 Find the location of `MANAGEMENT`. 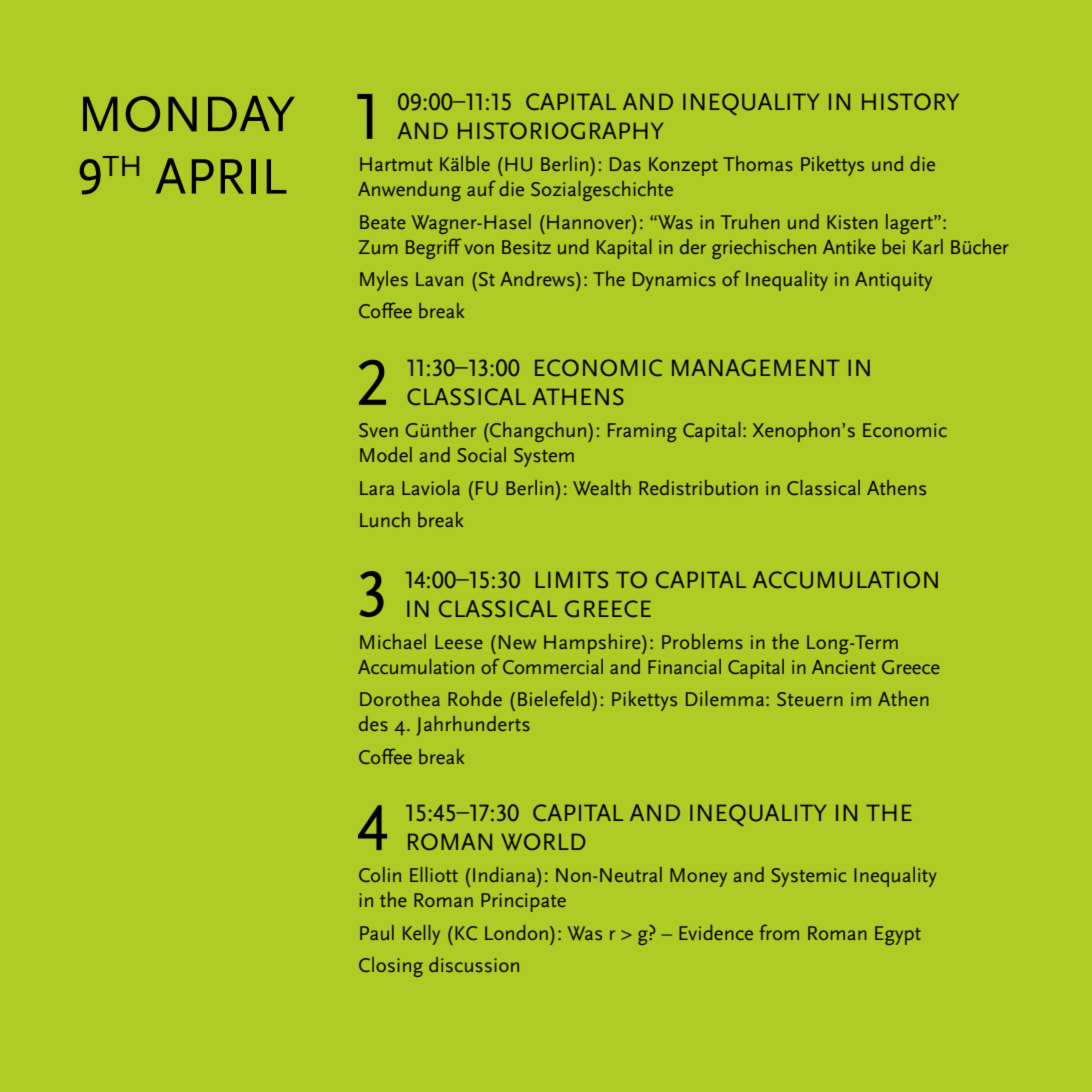

MANAGEMENT is located at coordinates (756, 367).
